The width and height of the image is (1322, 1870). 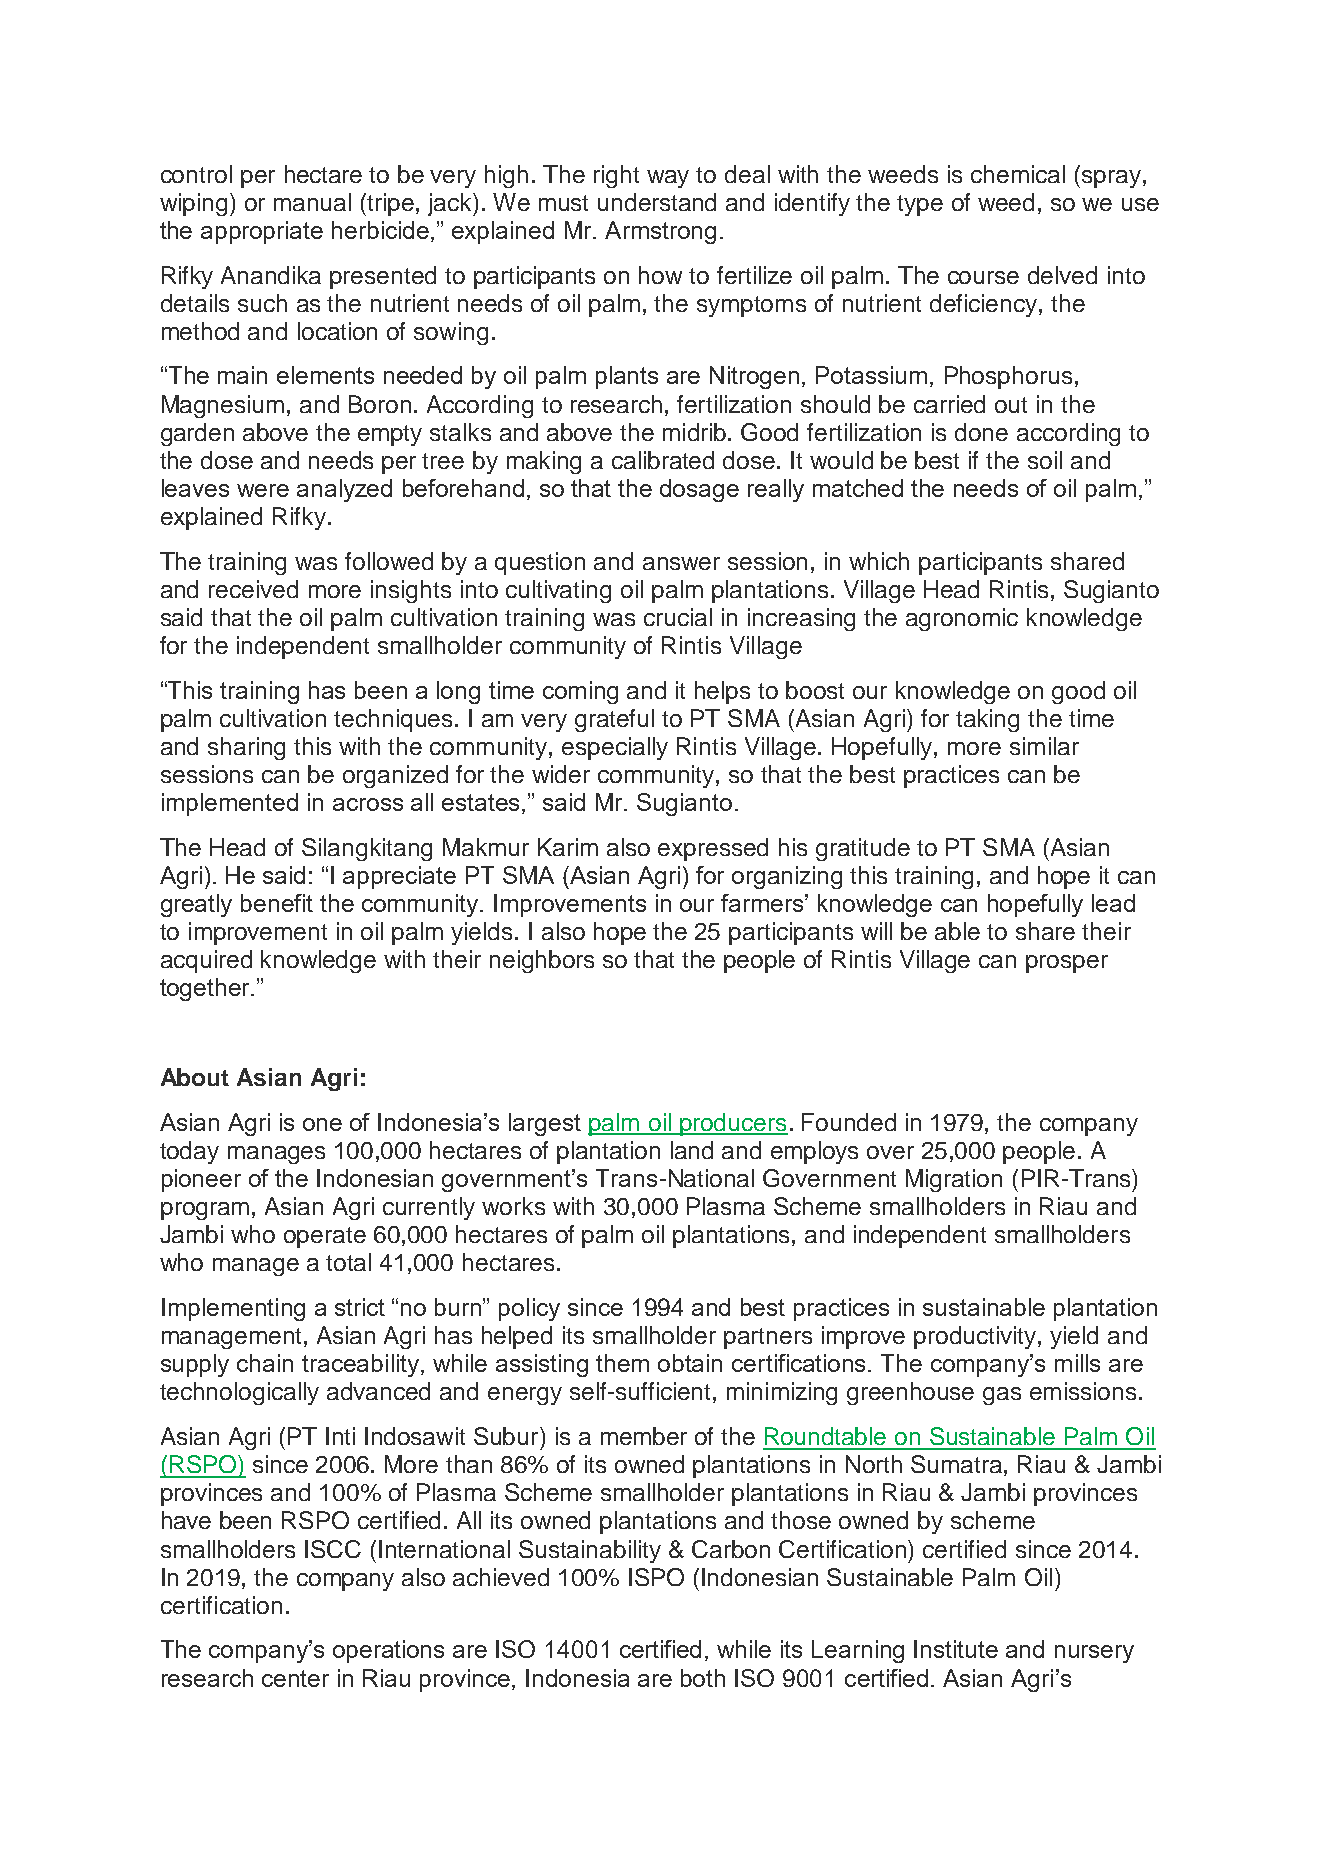 What do you see at coordinates (312, 202) in the image?
I see `manual` at bounding box center [312, 202].
